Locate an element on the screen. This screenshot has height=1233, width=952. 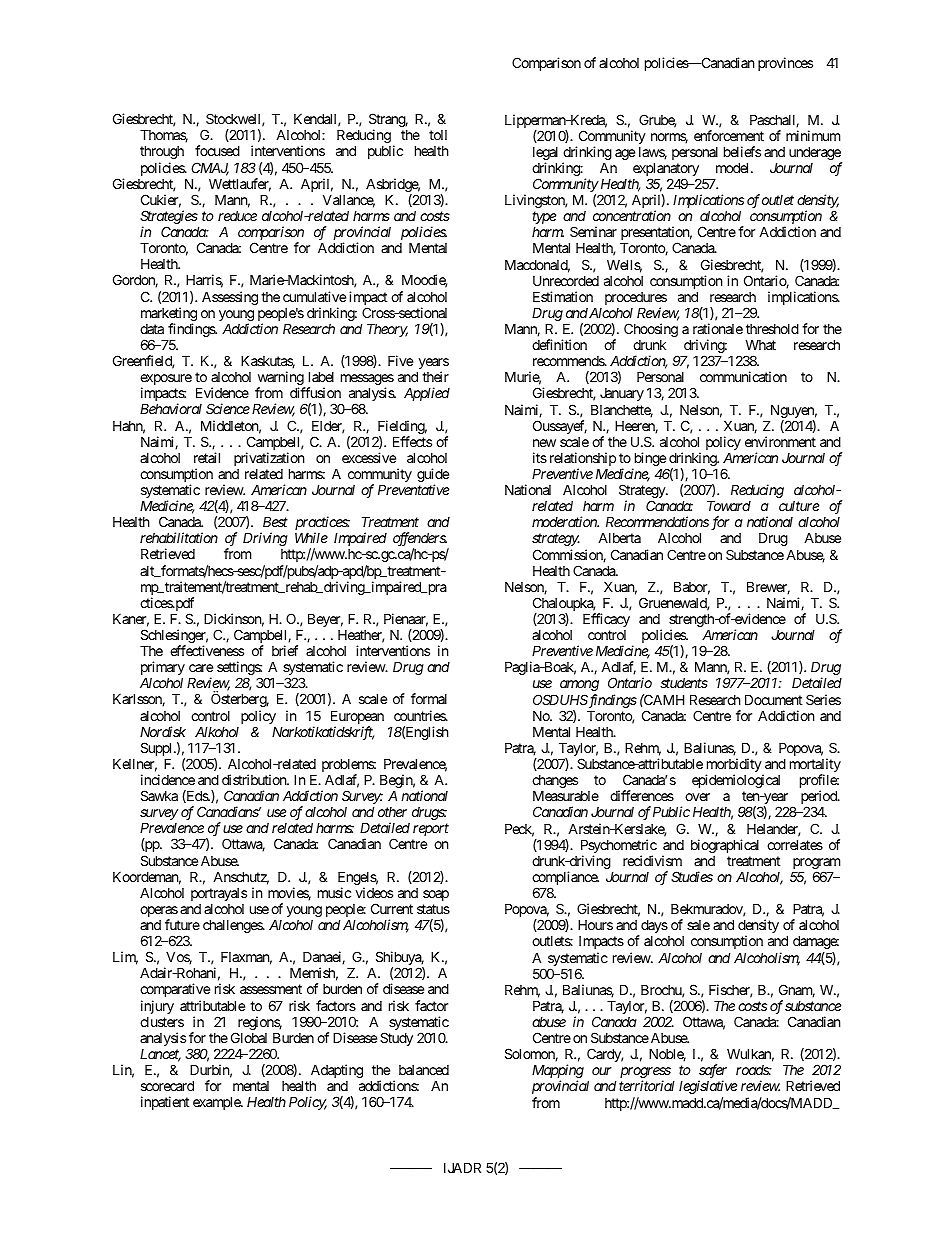
toll is located at coordinates (438, 135).
